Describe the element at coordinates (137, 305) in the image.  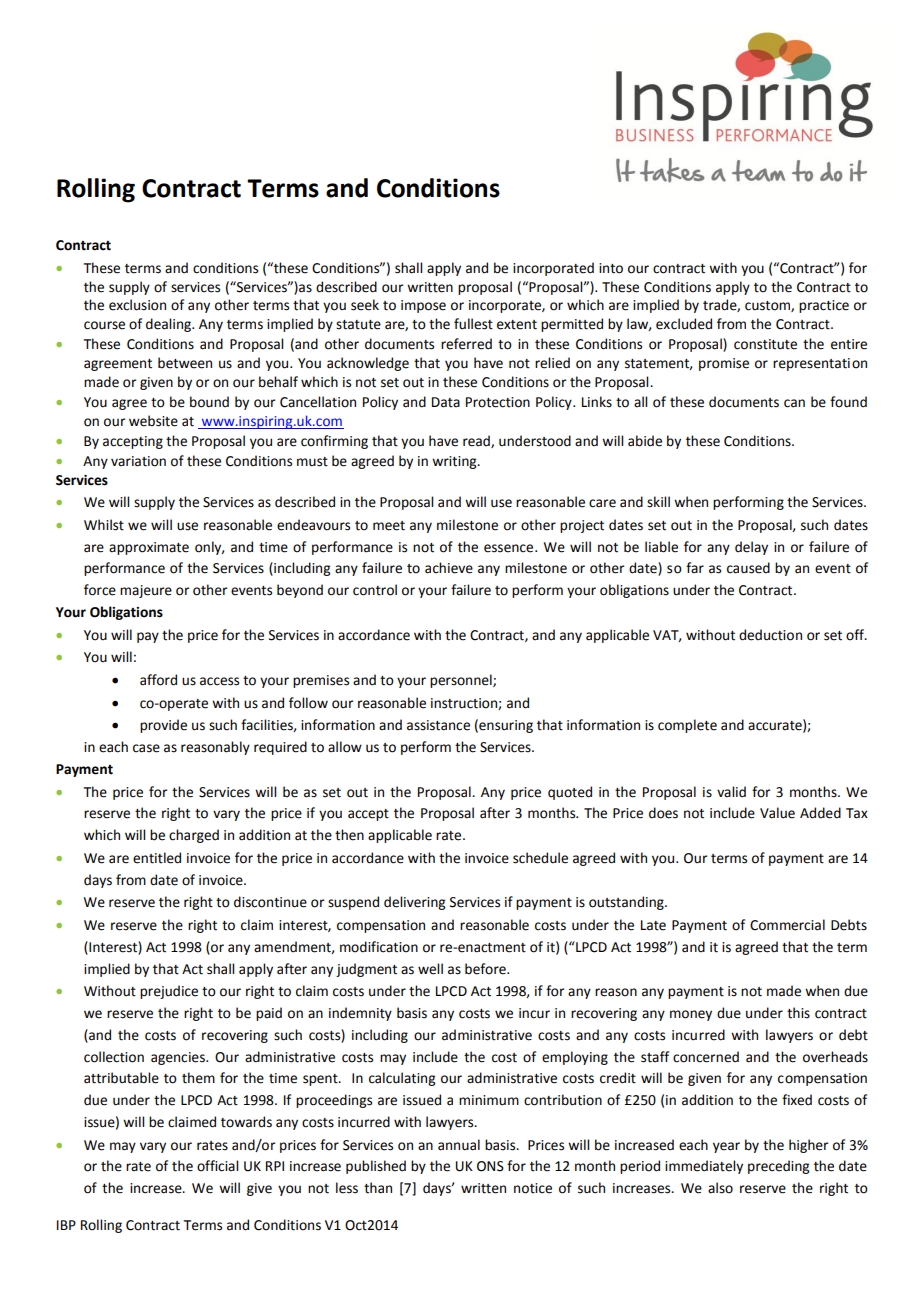
I see `exclusion` at that location.
